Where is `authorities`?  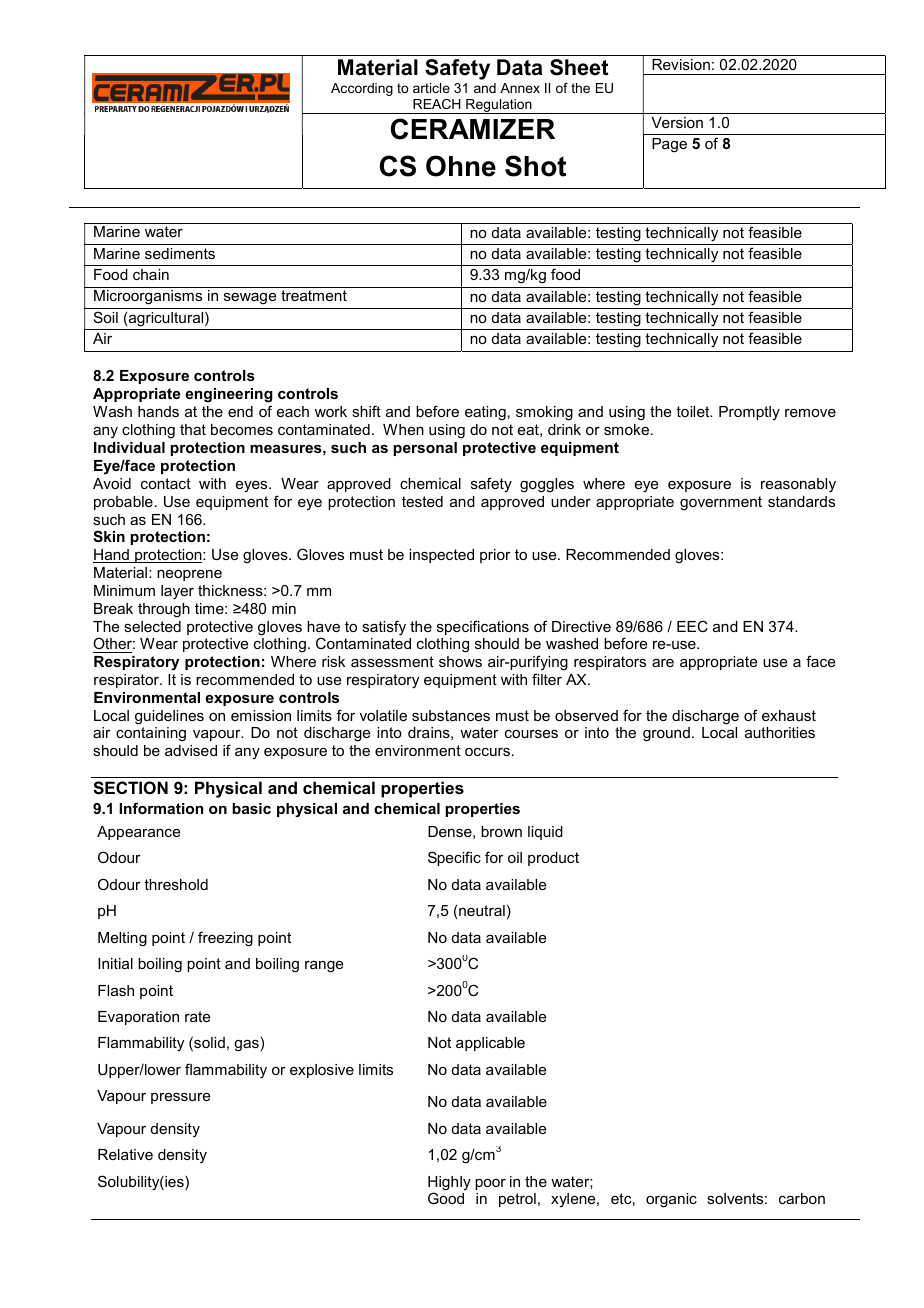
authorities is located at coordinates (780, 732).
